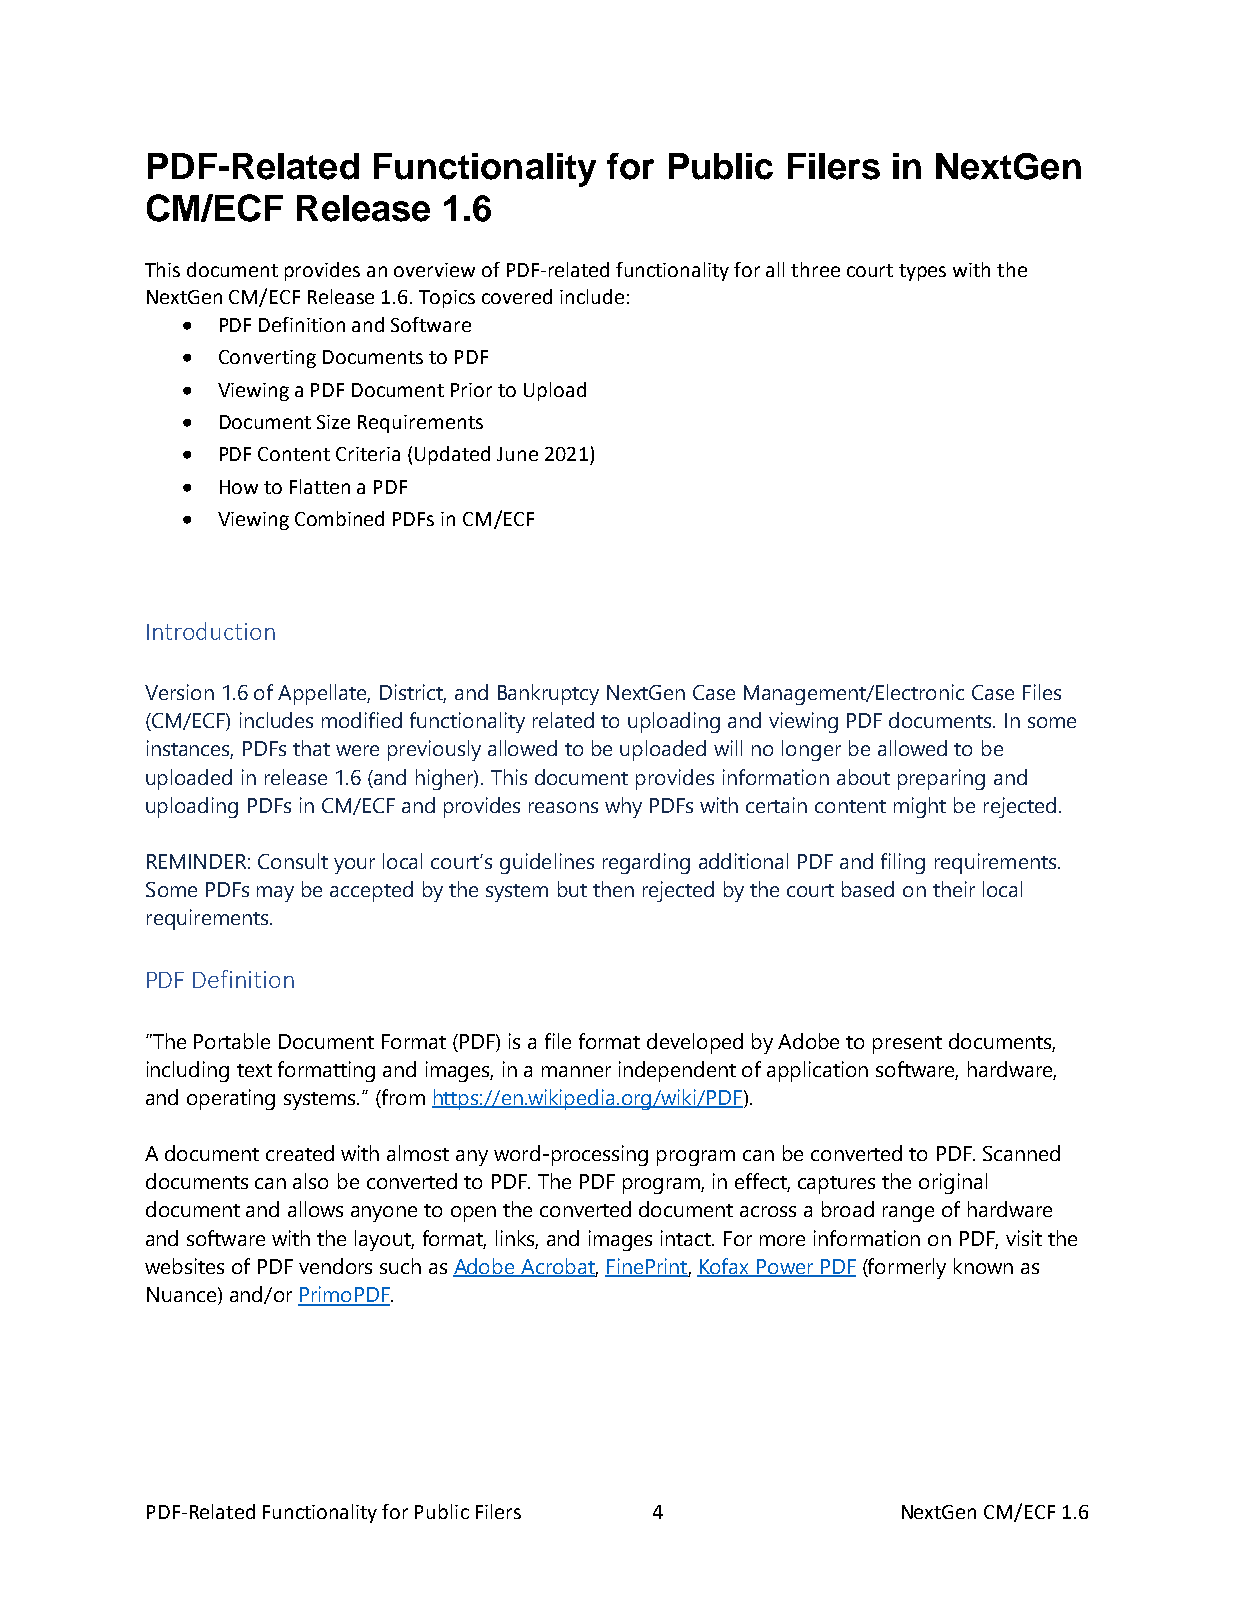  I want to click on preparing, so click(941, 779).
